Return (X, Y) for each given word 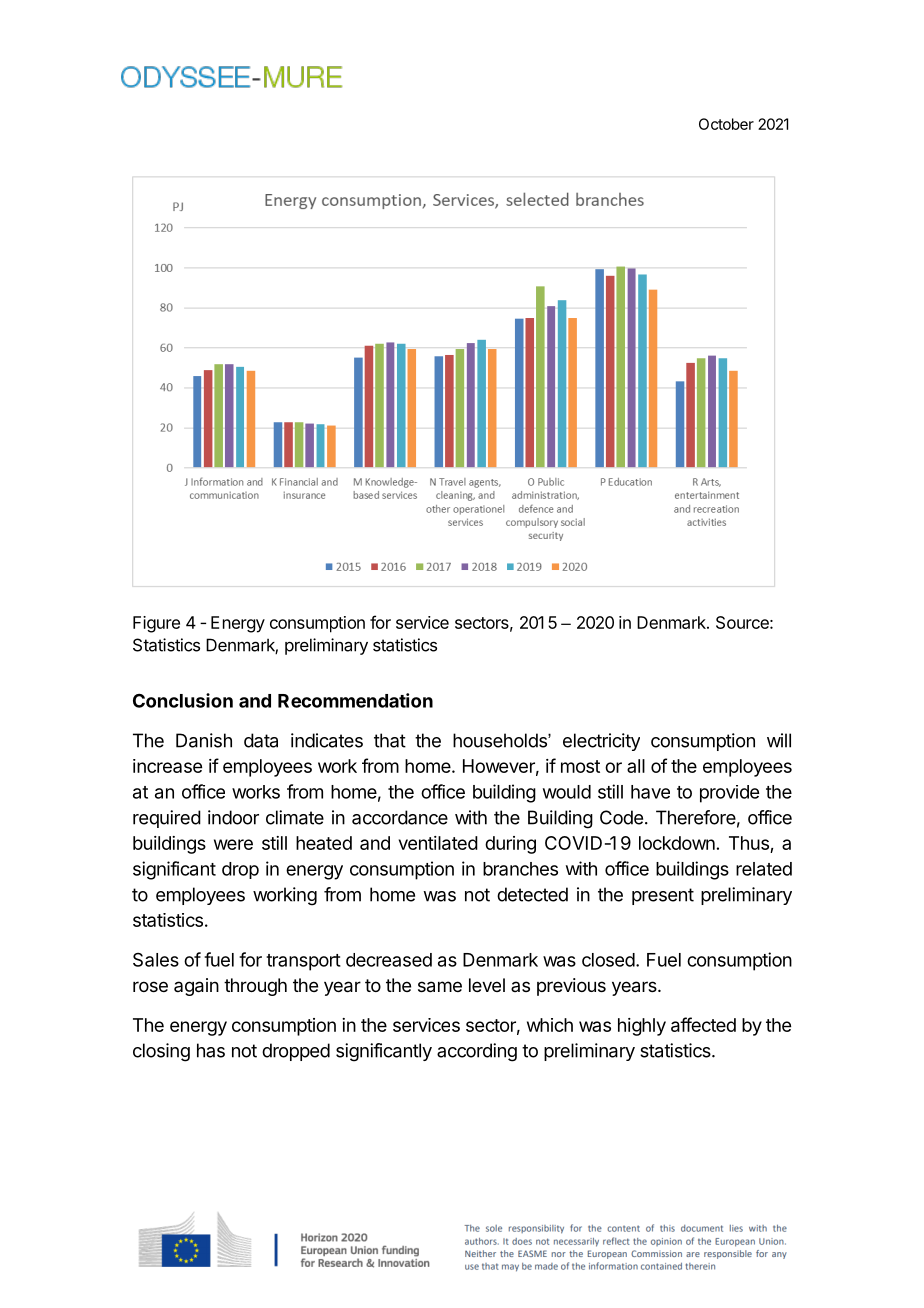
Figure (156, 624)
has (211, 1050)
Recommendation (355, 700)
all (636, 766)
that (390, 740)
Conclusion (183, 700)
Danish (204, 740)
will (779, 740)
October (726, 124)
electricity (601, 742)
